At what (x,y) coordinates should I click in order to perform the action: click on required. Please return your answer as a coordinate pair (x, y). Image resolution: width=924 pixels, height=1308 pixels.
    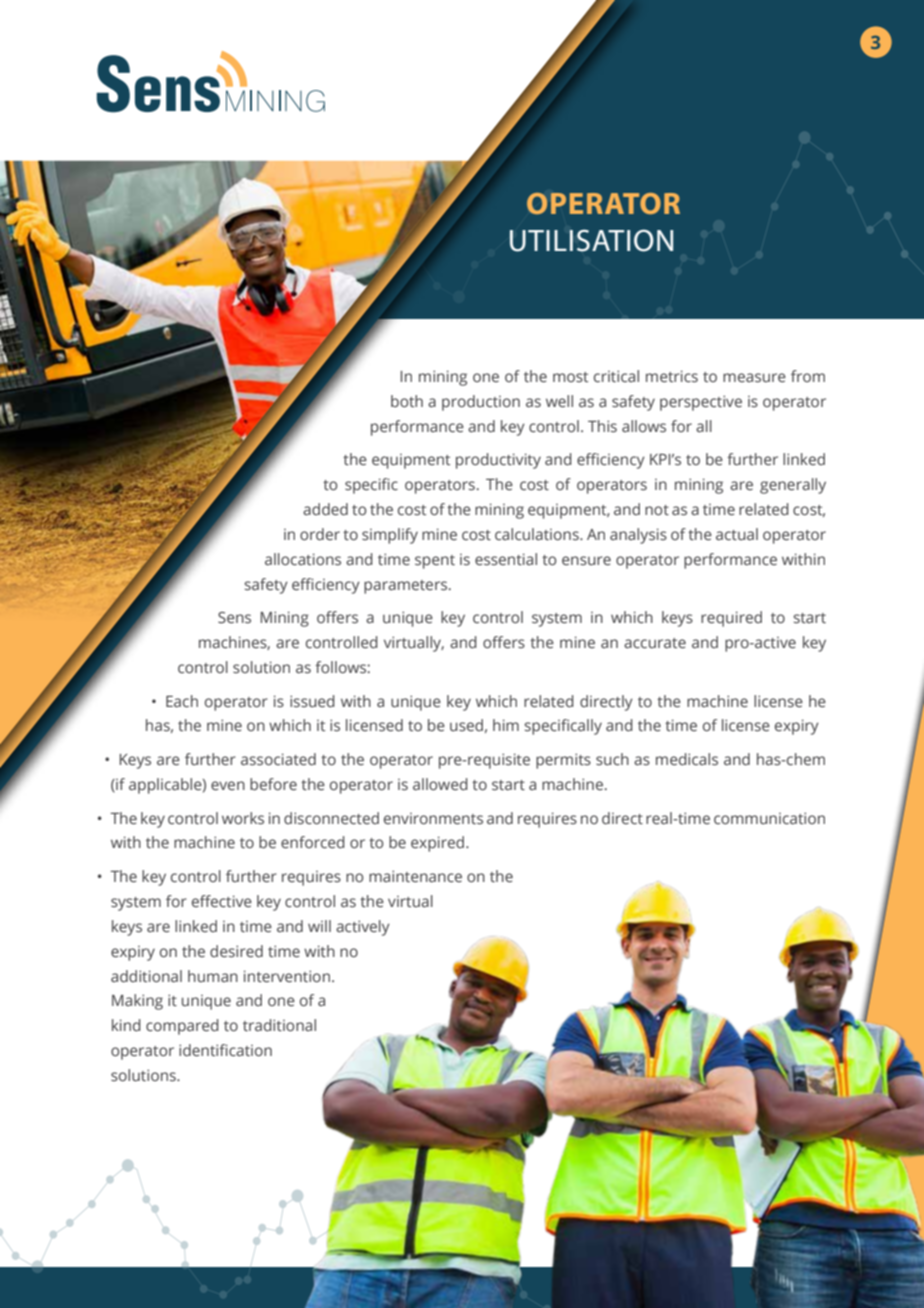
    Looking at the image, I should click on (731, 619).
